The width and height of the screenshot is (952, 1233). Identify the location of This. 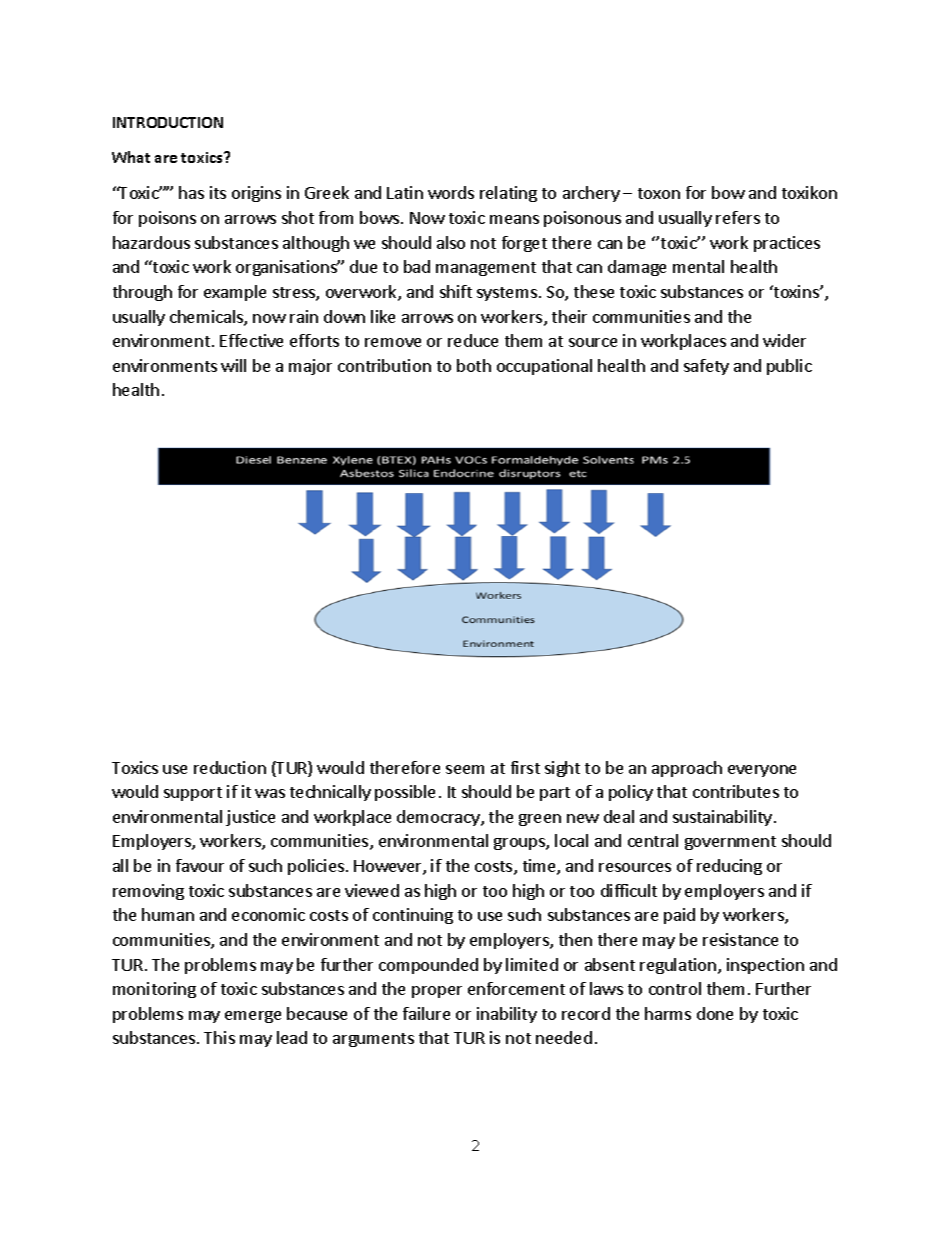
(219, 1037).
